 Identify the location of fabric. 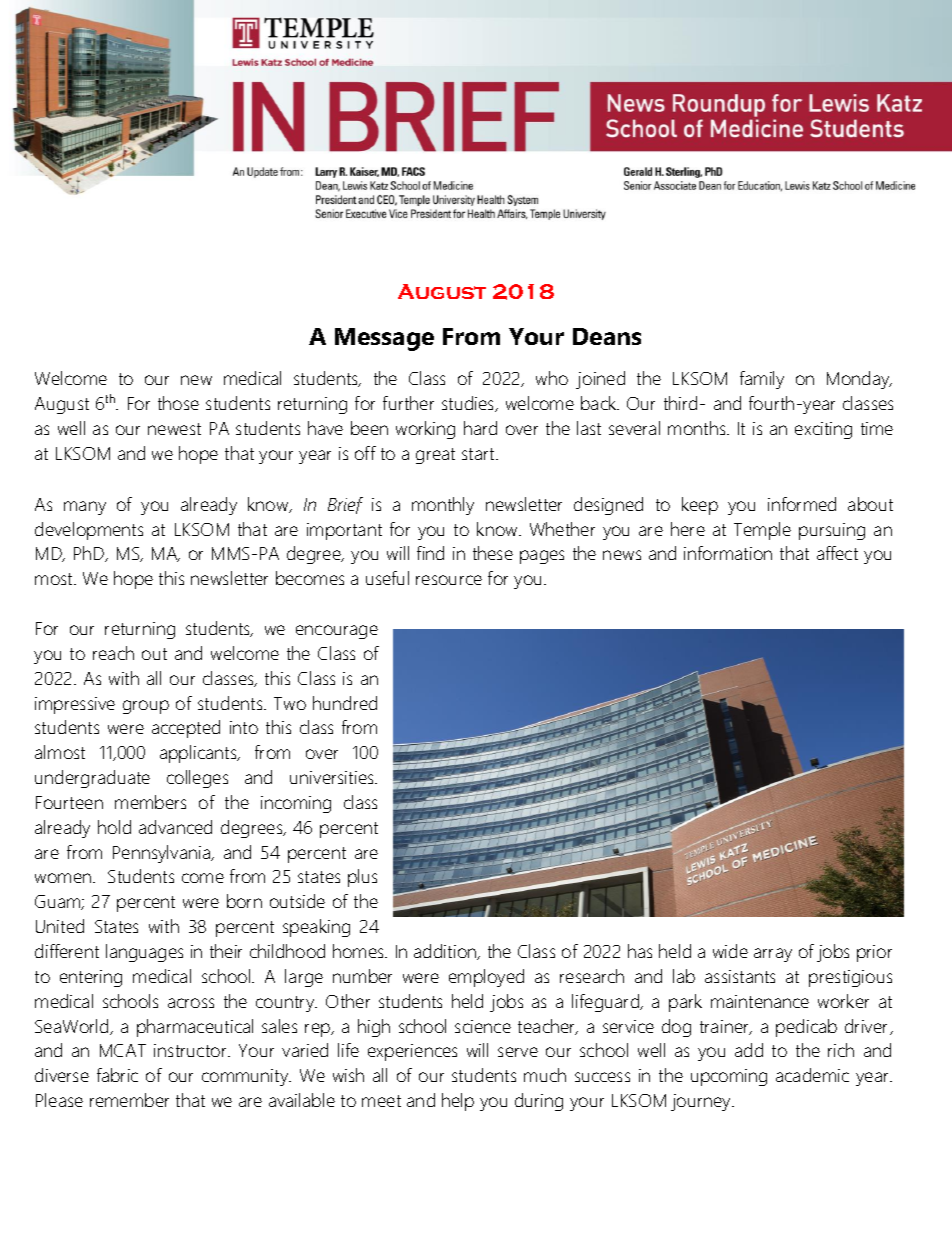
(117, 1075).
